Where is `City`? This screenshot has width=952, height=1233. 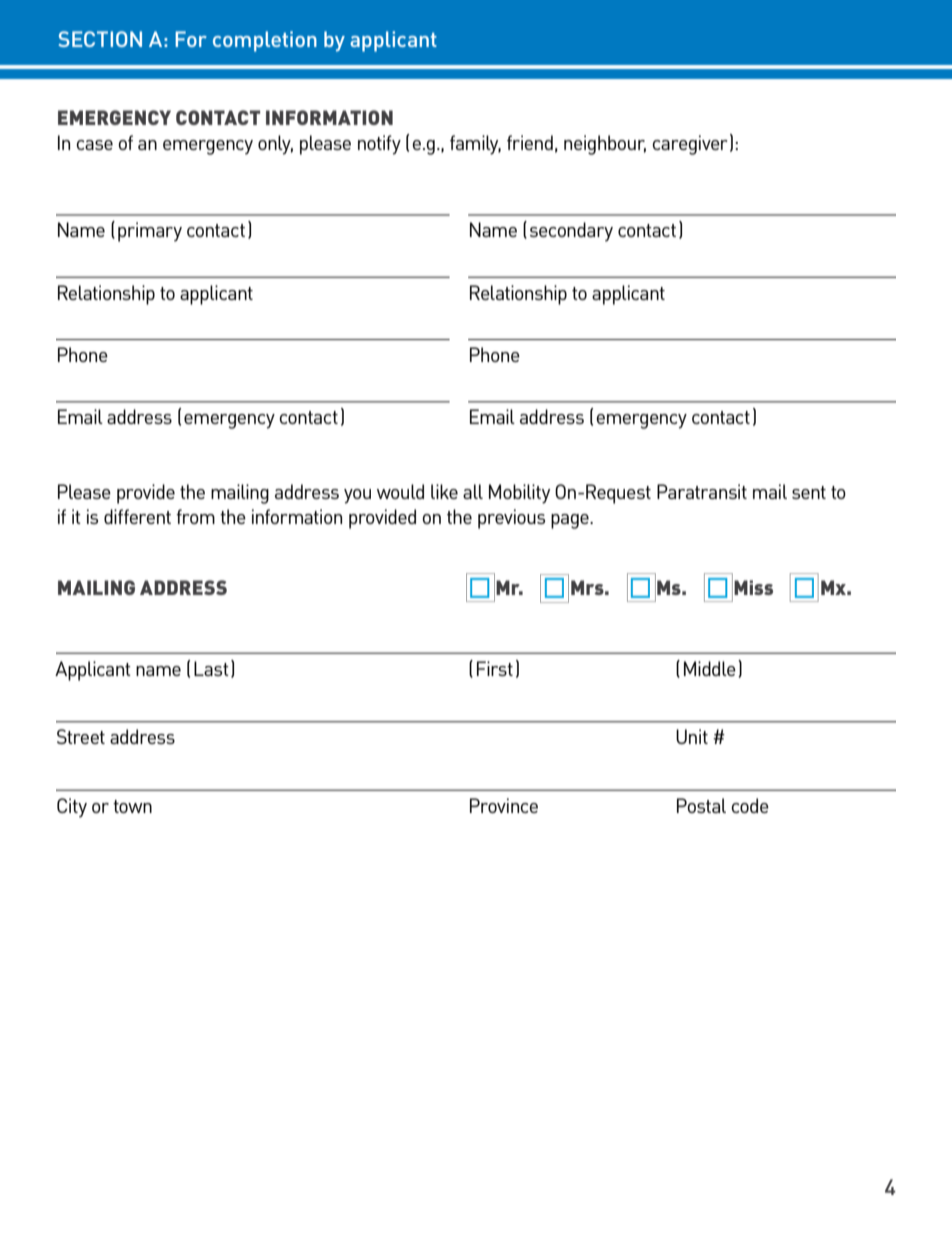
City is located at coordinates (72, 808).
